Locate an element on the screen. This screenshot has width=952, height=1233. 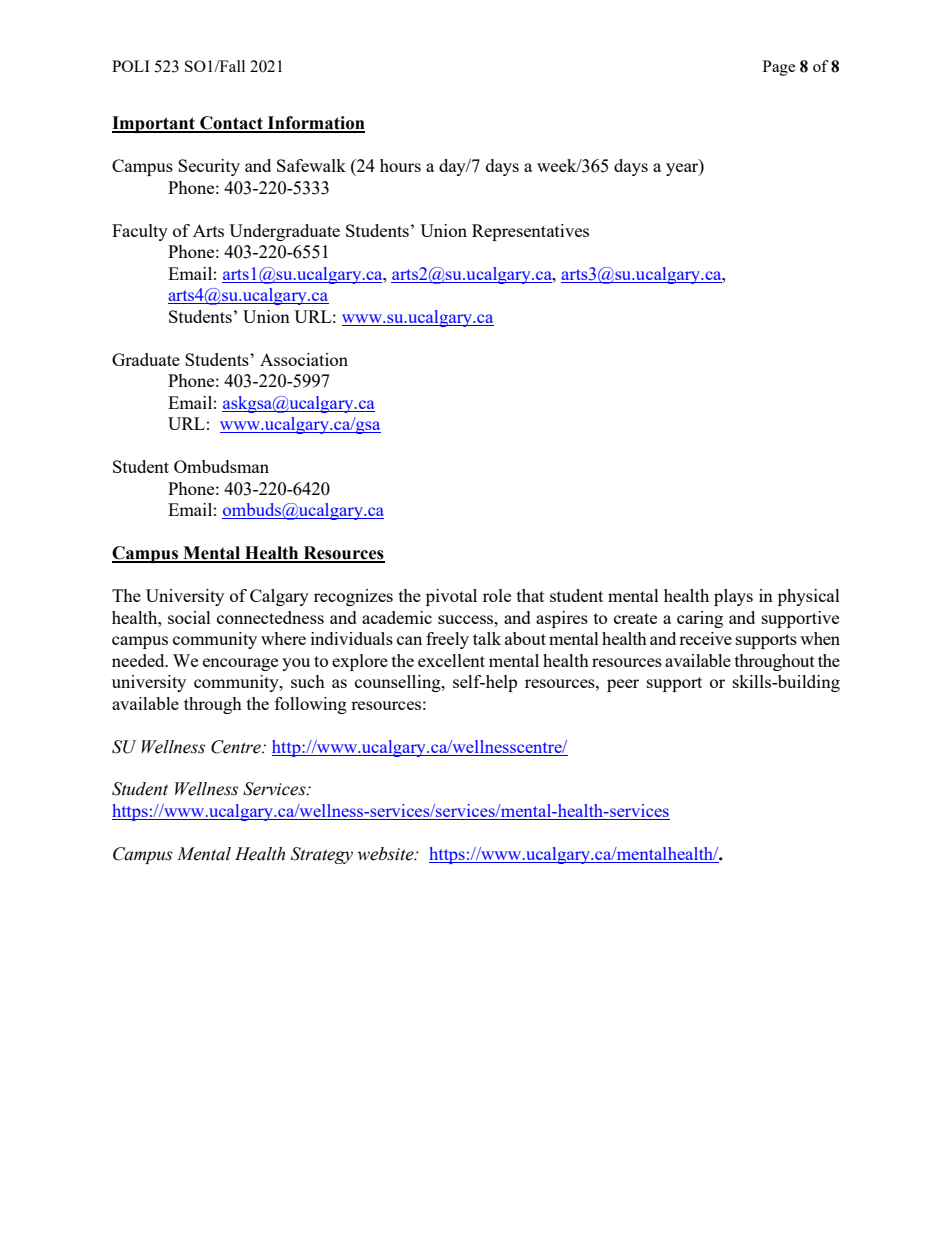
counselling is located at coordinates (399, 683).
